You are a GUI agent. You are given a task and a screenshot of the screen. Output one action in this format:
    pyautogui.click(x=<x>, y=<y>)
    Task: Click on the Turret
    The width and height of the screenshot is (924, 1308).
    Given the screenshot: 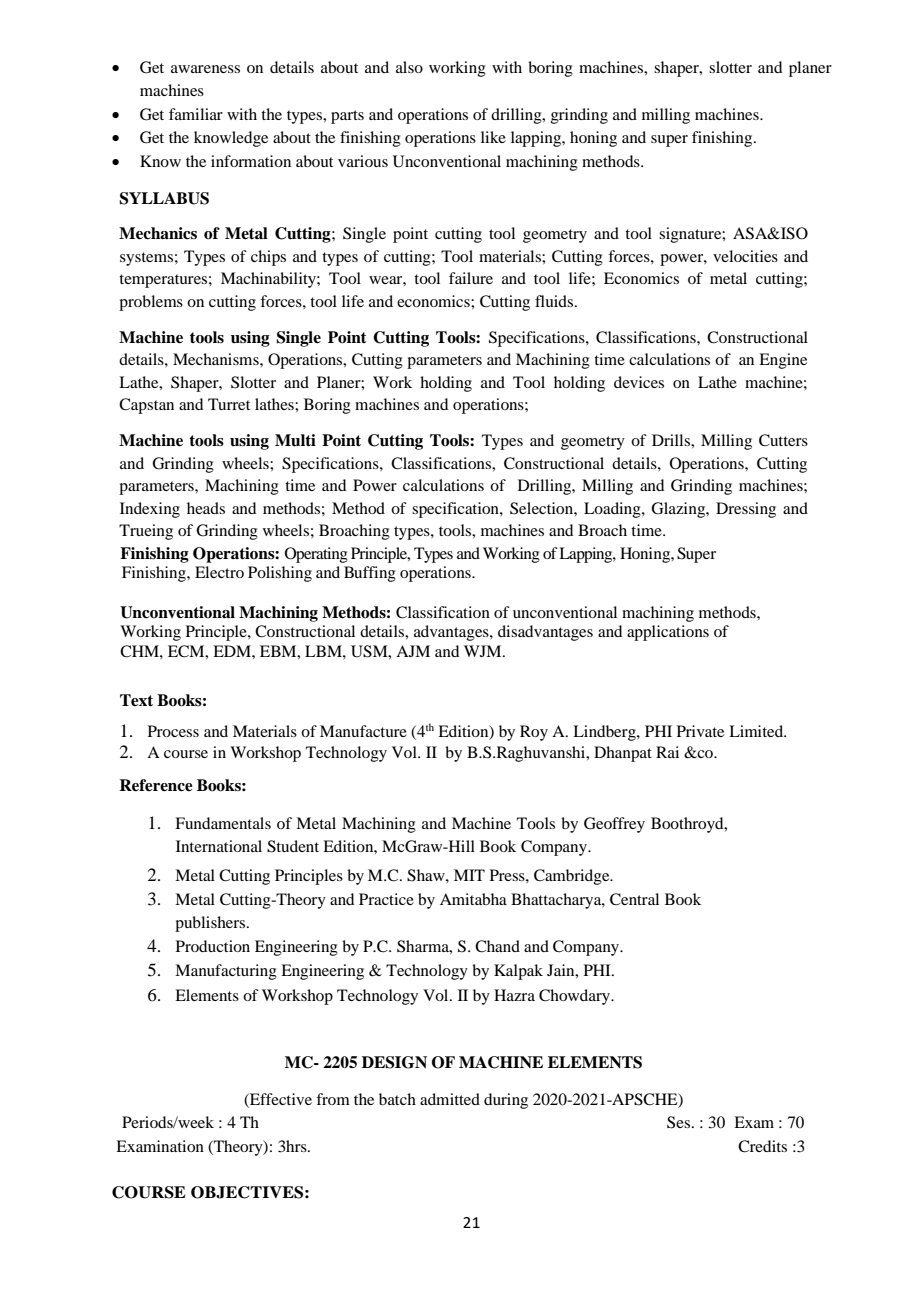 What is the action you would take?
    pyautogui.click(x=229, y=404)
